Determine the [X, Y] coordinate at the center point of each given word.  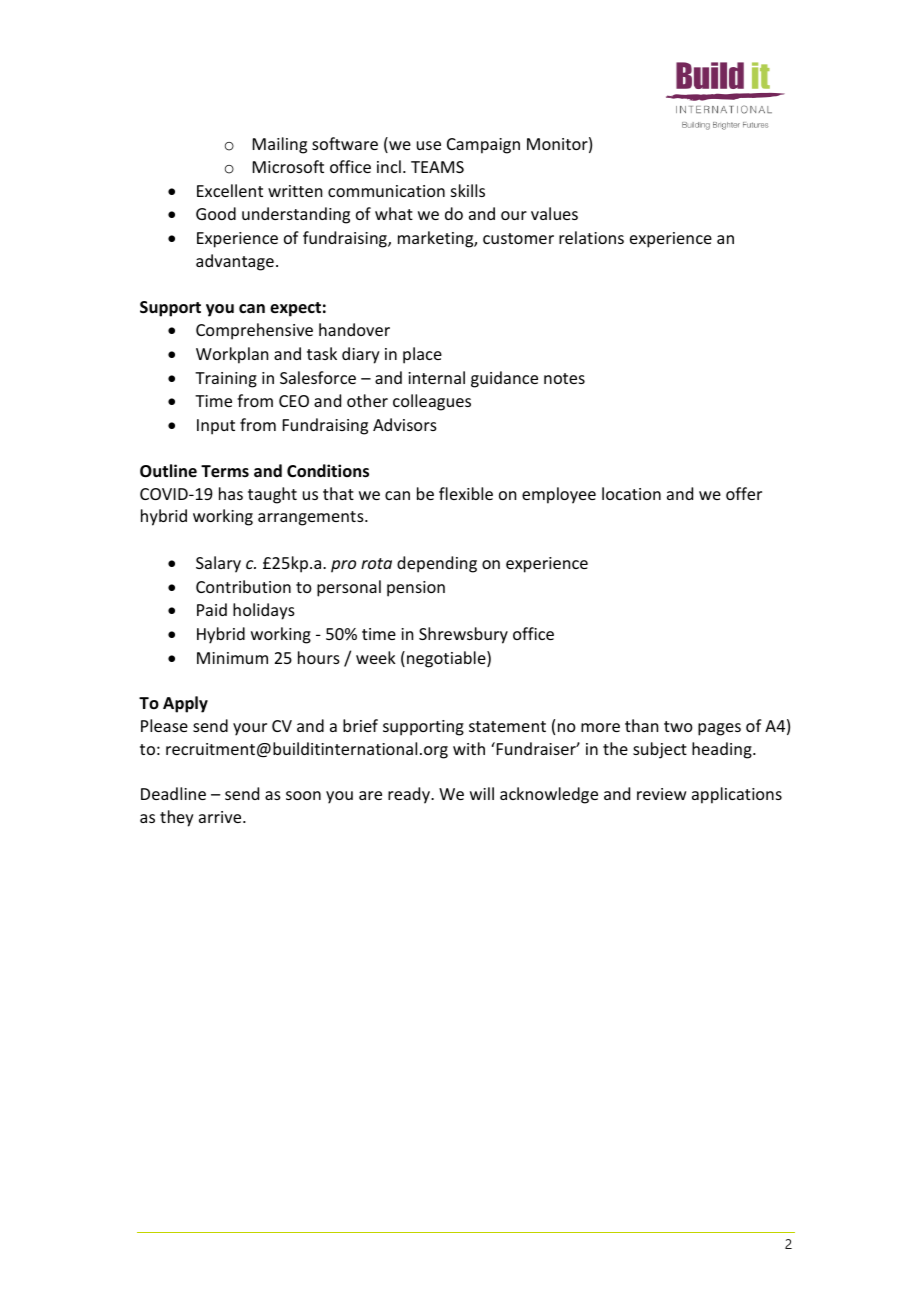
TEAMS [437, 167]
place [422, 355]
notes [564, 378]
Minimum [232, 658]
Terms [225, 471]
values [554, 213]
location [631, 493]
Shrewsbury [463, 635]
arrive [221, 817]
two [678, 726]
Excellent [230, 190]
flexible [466, 493]
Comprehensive [254, 331]
